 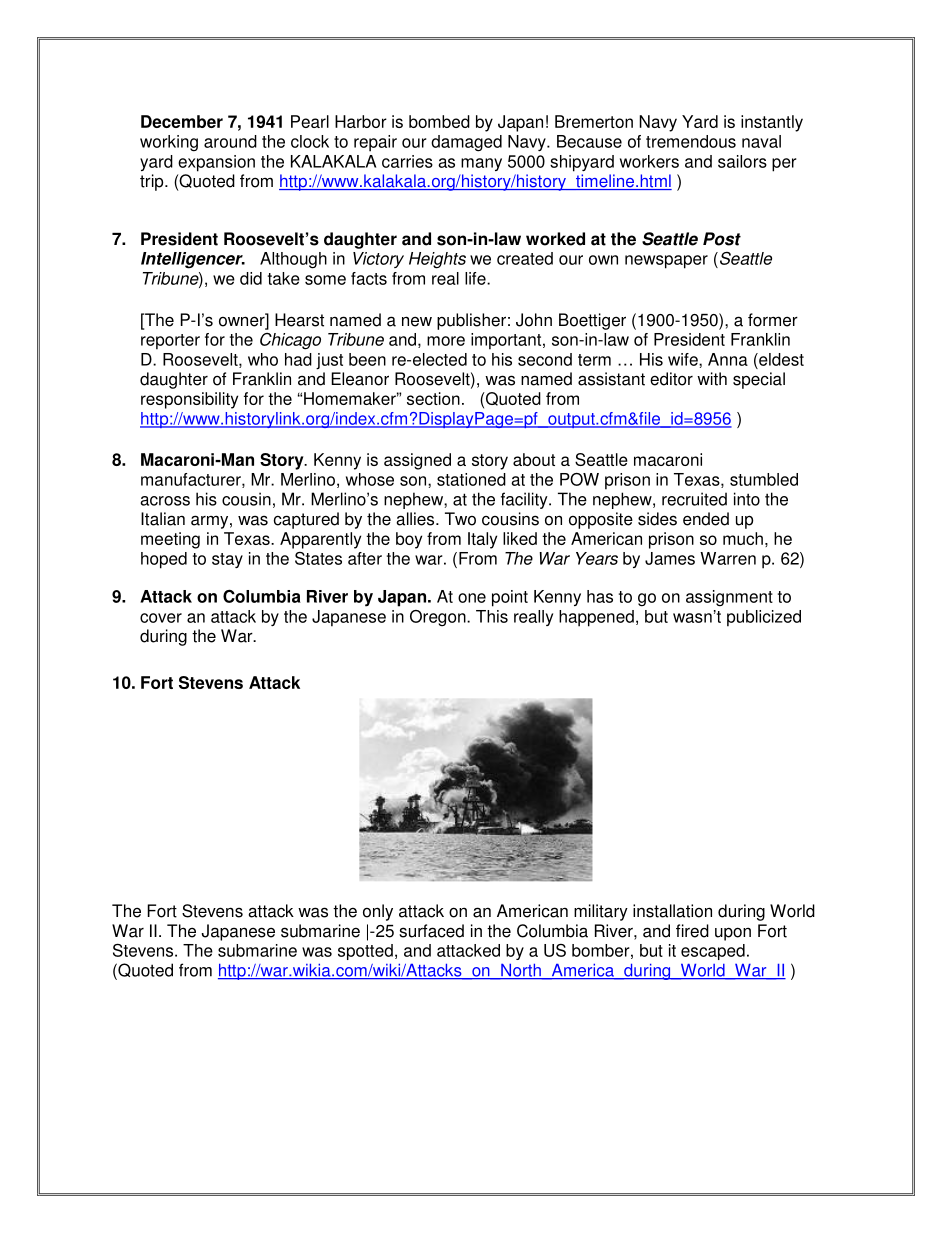 I want to click on spotted, so click(x=365, y=952).
